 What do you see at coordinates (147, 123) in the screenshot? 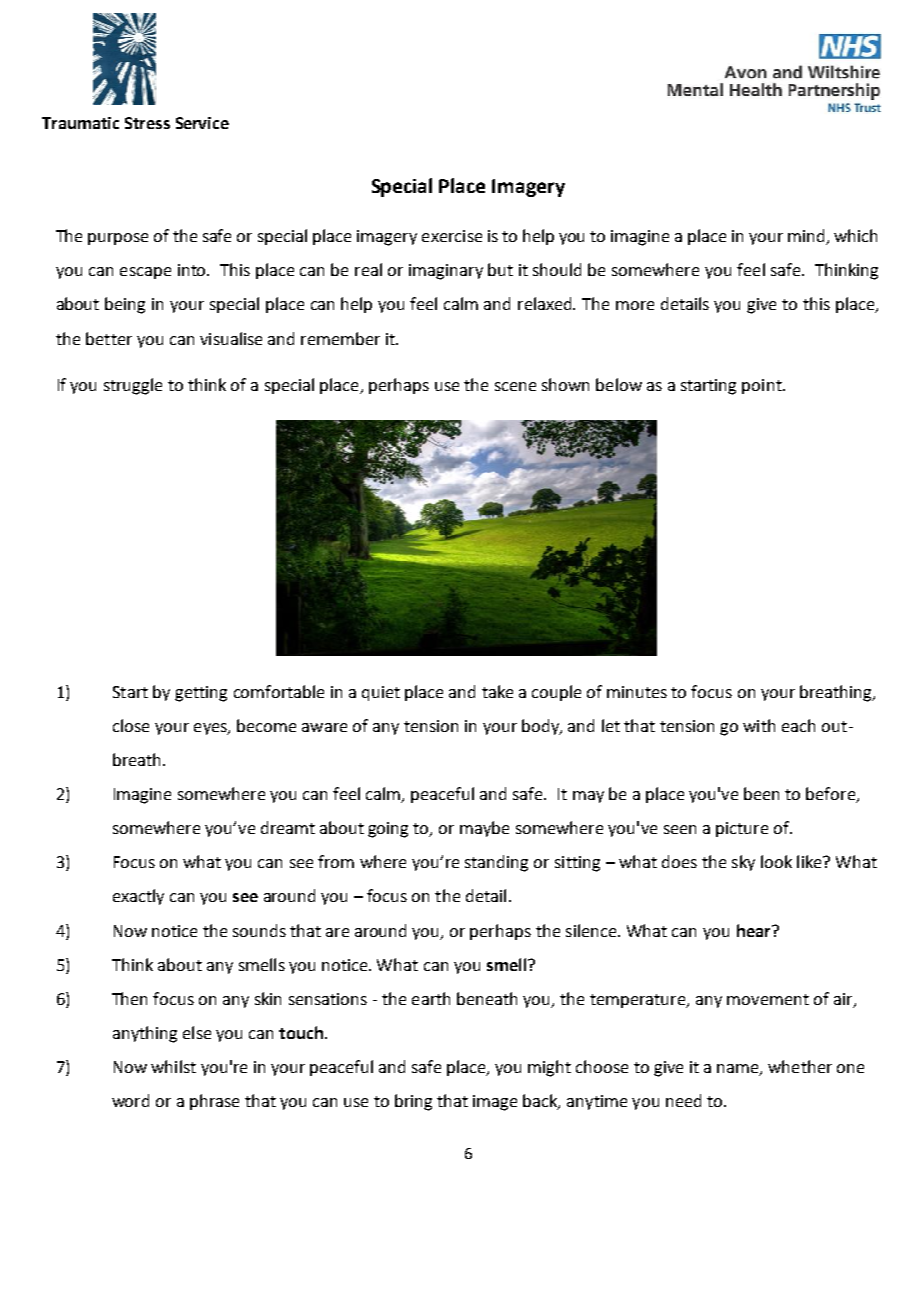
I see `Stress` at bounding box center [147, 123].
